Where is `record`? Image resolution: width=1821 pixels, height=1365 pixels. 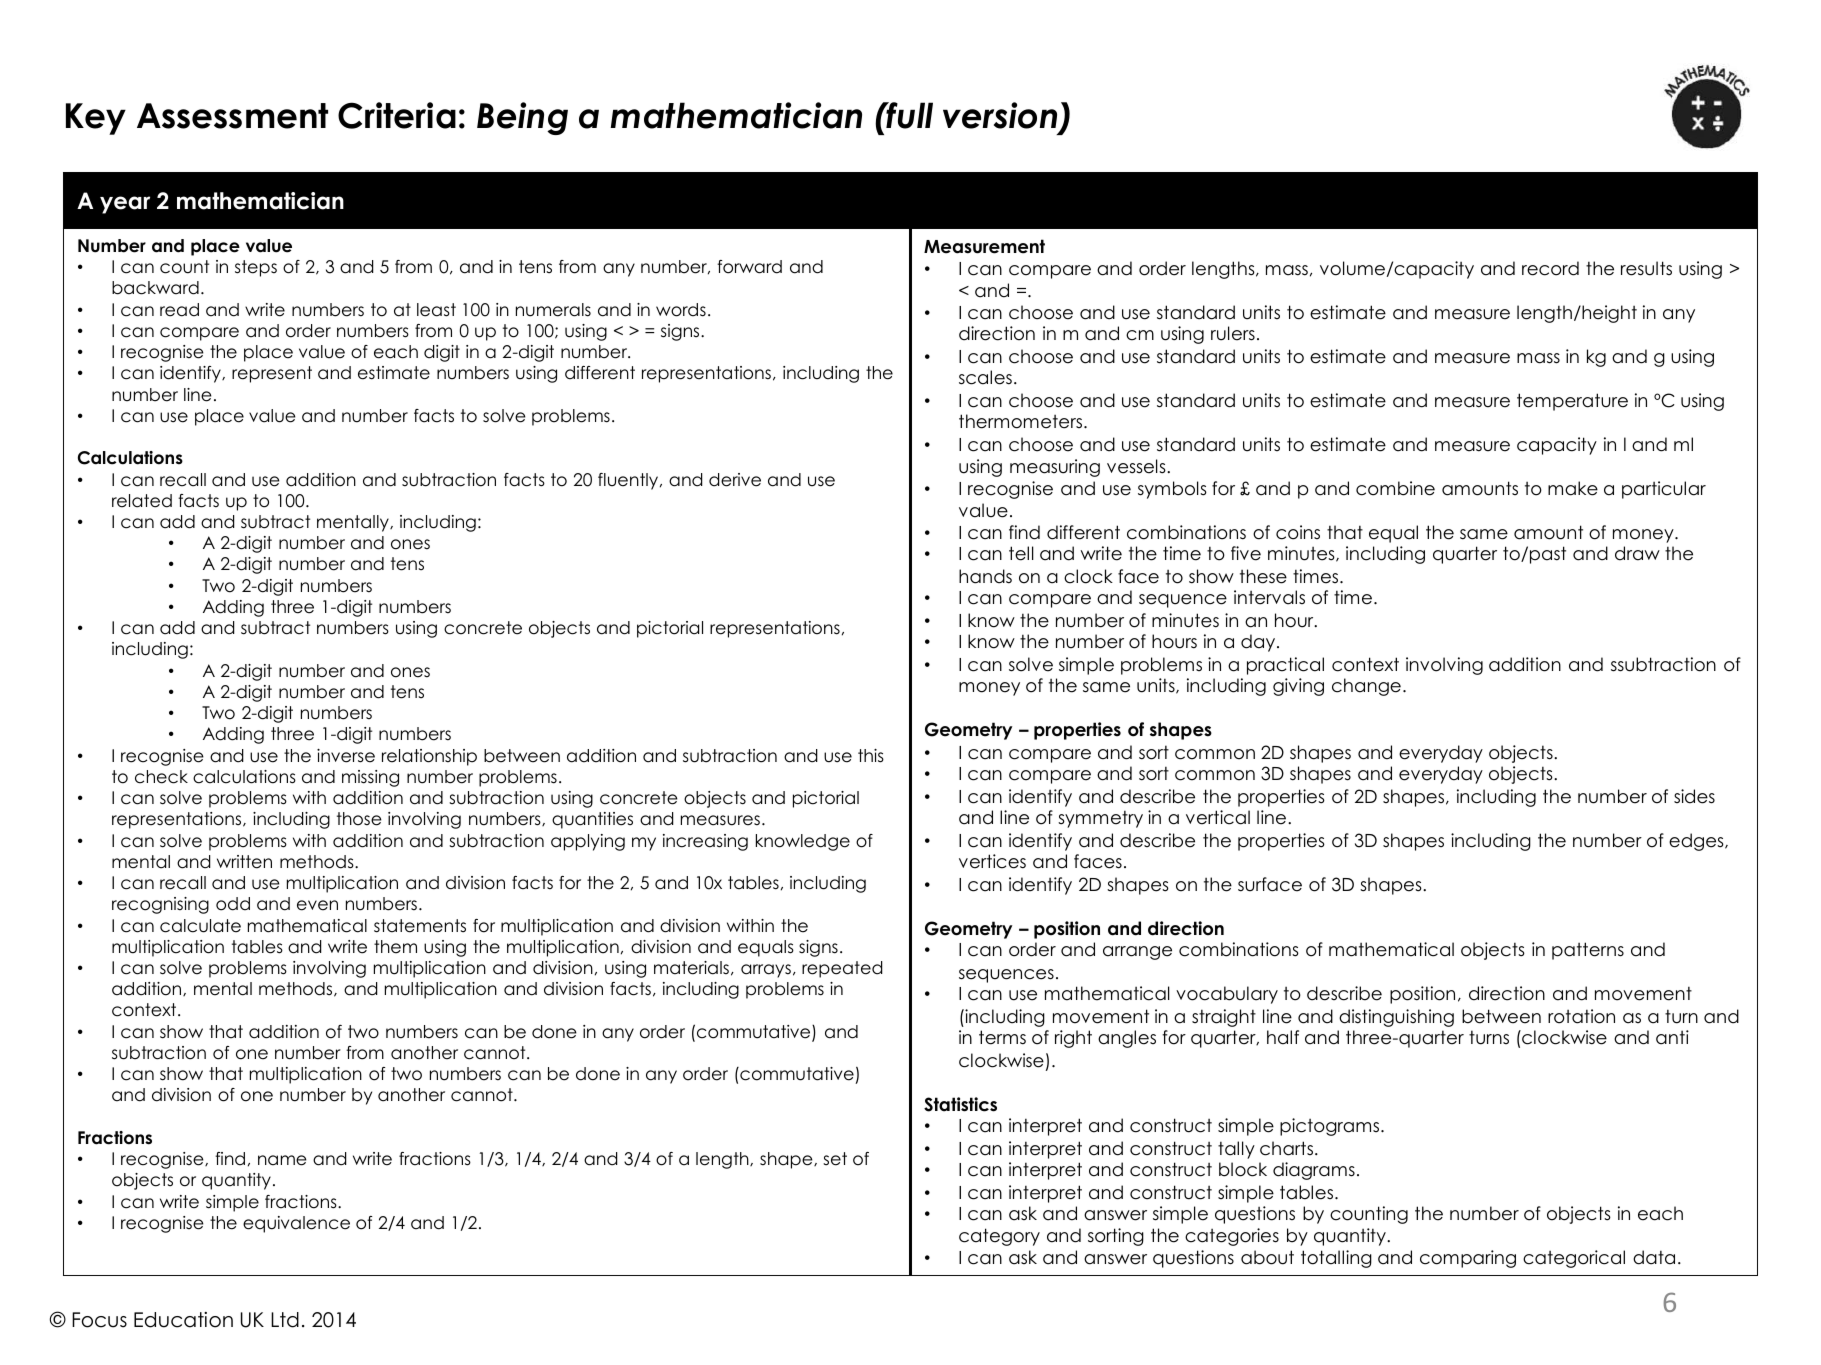
record is located at coordinates (1550, 268).
